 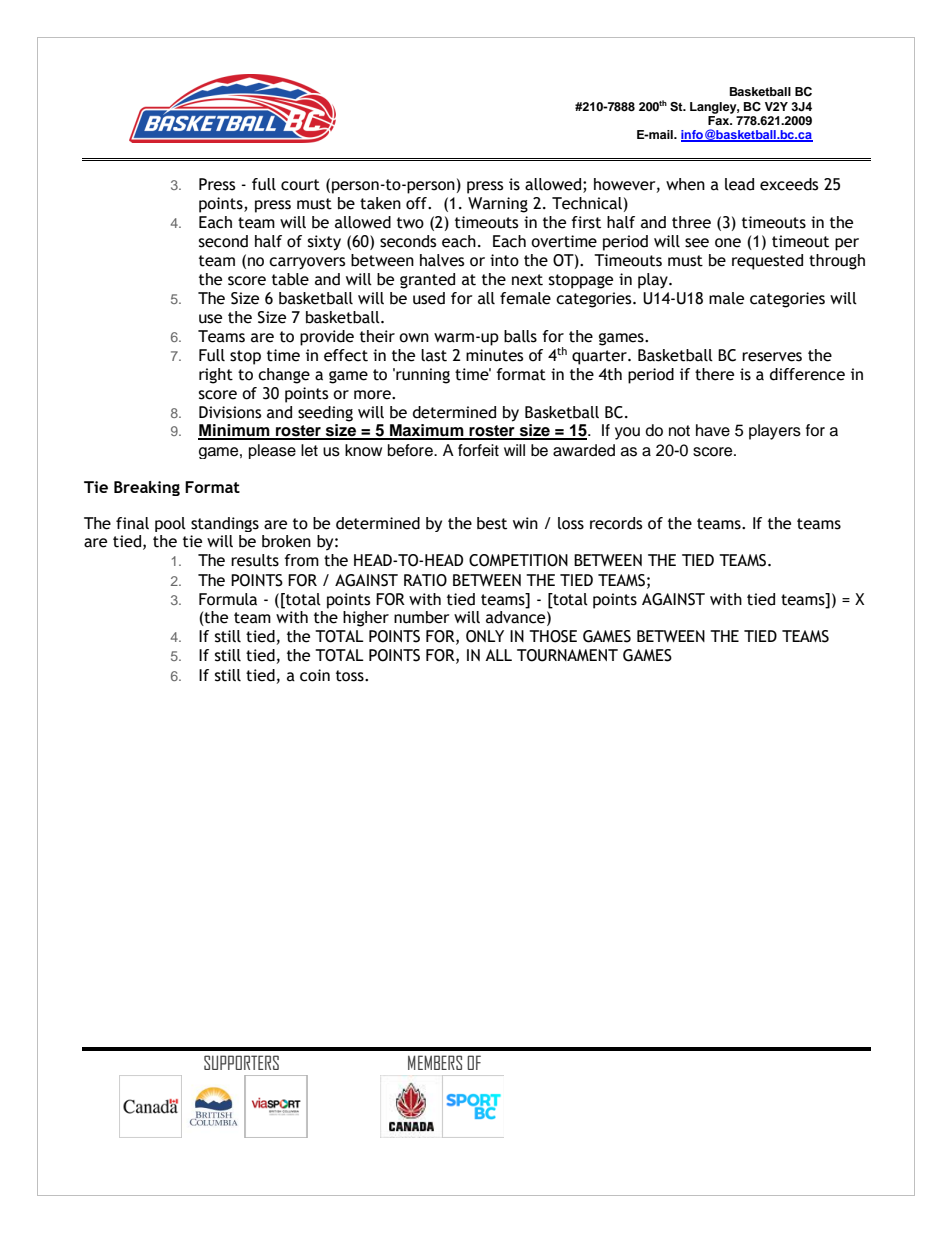 I want to click on coin, so click(x=315, y=675).
